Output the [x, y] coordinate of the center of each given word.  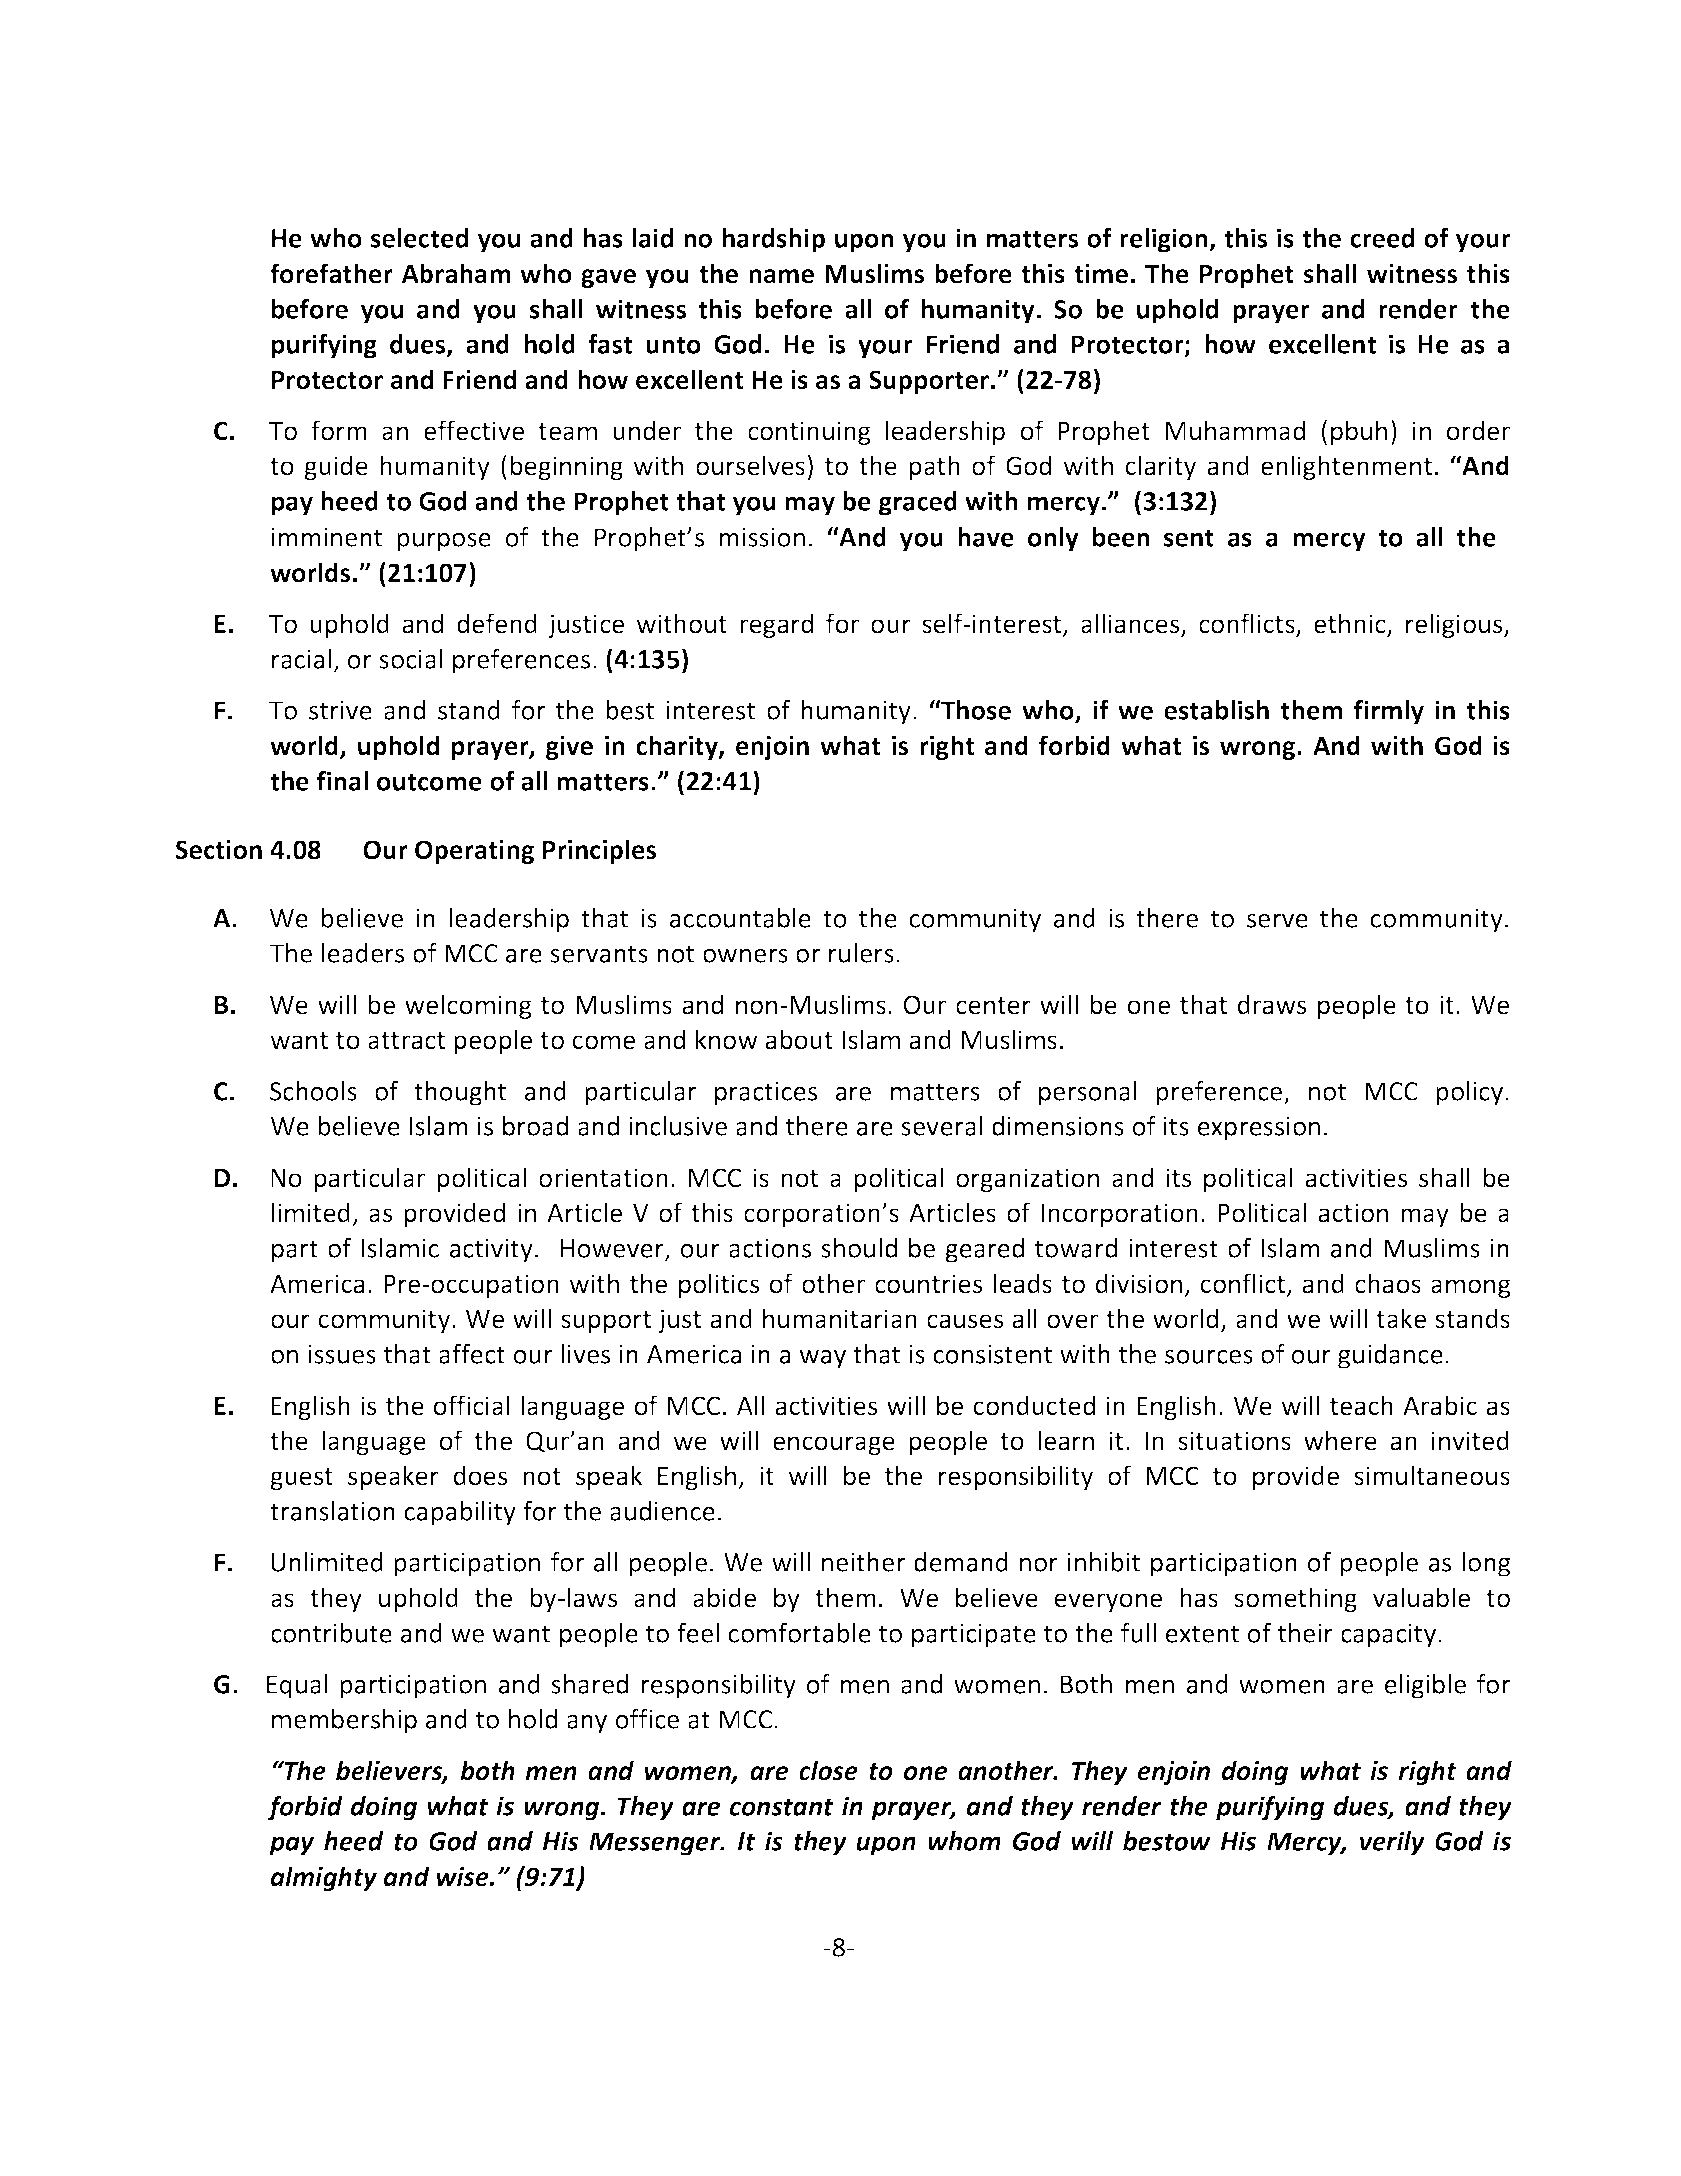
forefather [331, 273]
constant [782, 1807]
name [781, 276]
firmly [1389, 712]
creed [1382, 238]
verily [1392, 1843]
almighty [324, 1878]
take [1401, 1318]
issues [342, 1354]
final [342, 781]
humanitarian [840, 1318]
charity [678, 747]
